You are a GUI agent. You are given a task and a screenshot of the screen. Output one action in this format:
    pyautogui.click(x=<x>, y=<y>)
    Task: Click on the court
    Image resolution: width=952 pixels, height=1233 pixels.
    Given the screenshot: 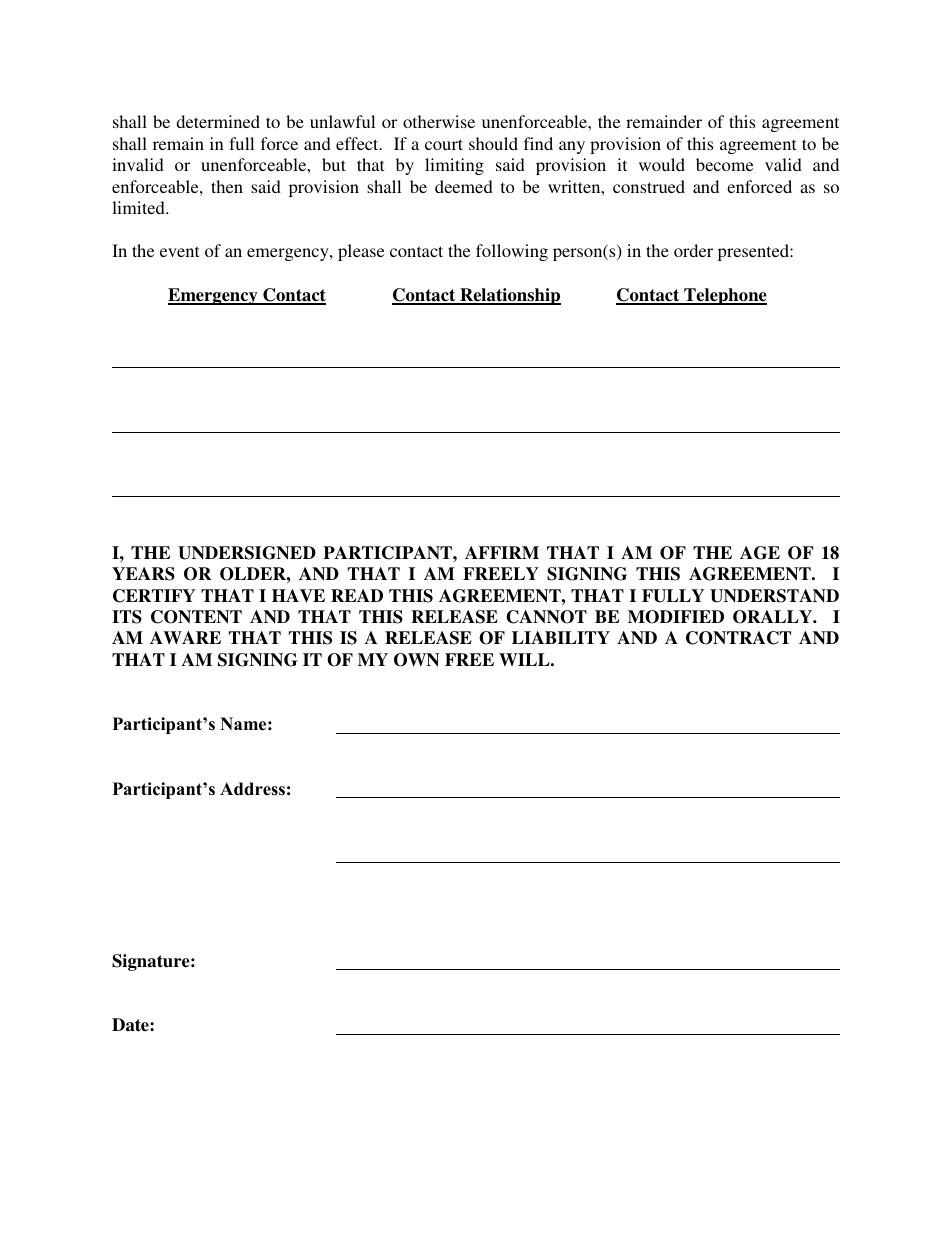 What is the action you would take?
    pyautogui.click(x=444, y=144)
